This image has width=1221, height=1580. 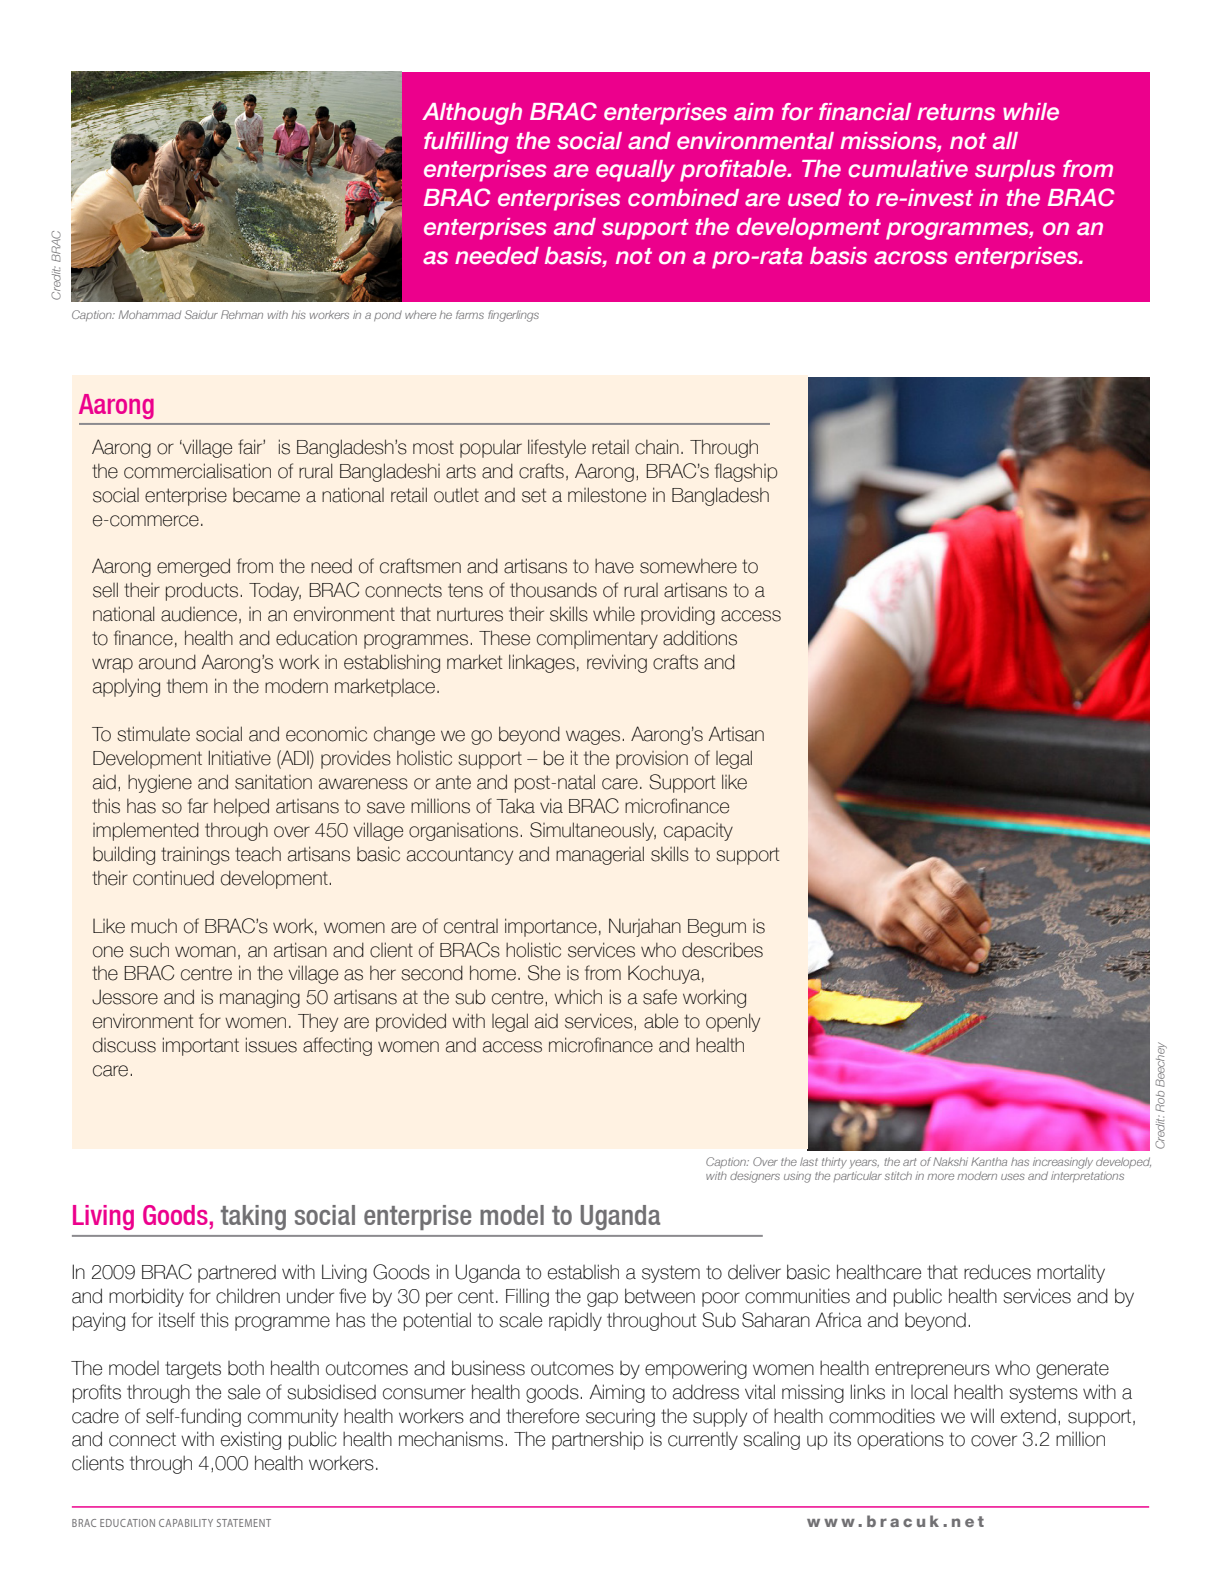 I want to click on Kantha, so click(x=989, y=1161).
